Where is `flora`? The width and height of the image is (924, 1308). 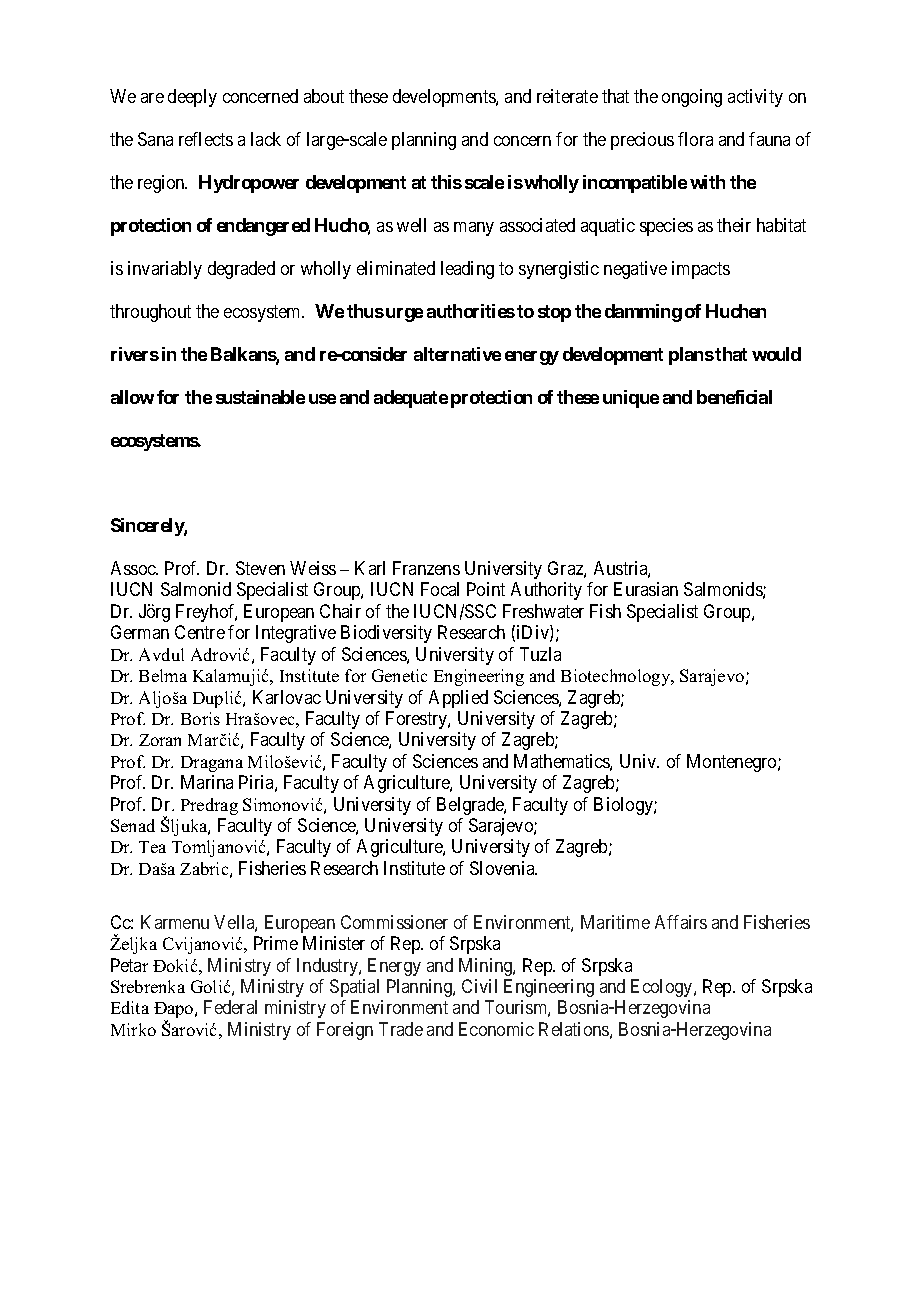
flora is located at coordinates (695, 139).
